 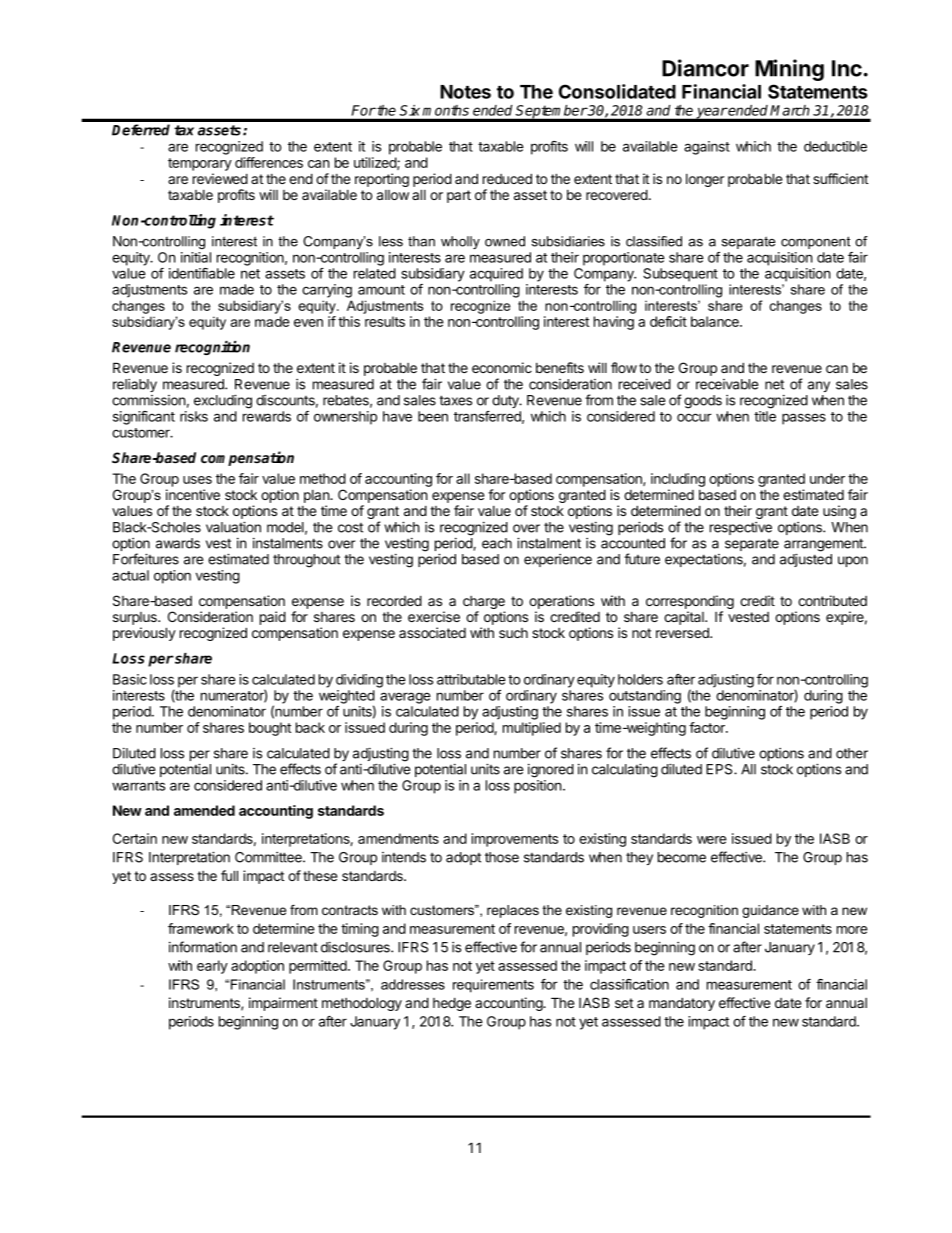 What do you see at coordinates (212, 967) in the screenshot?
I see `early` at bounding box center [212, 967].
